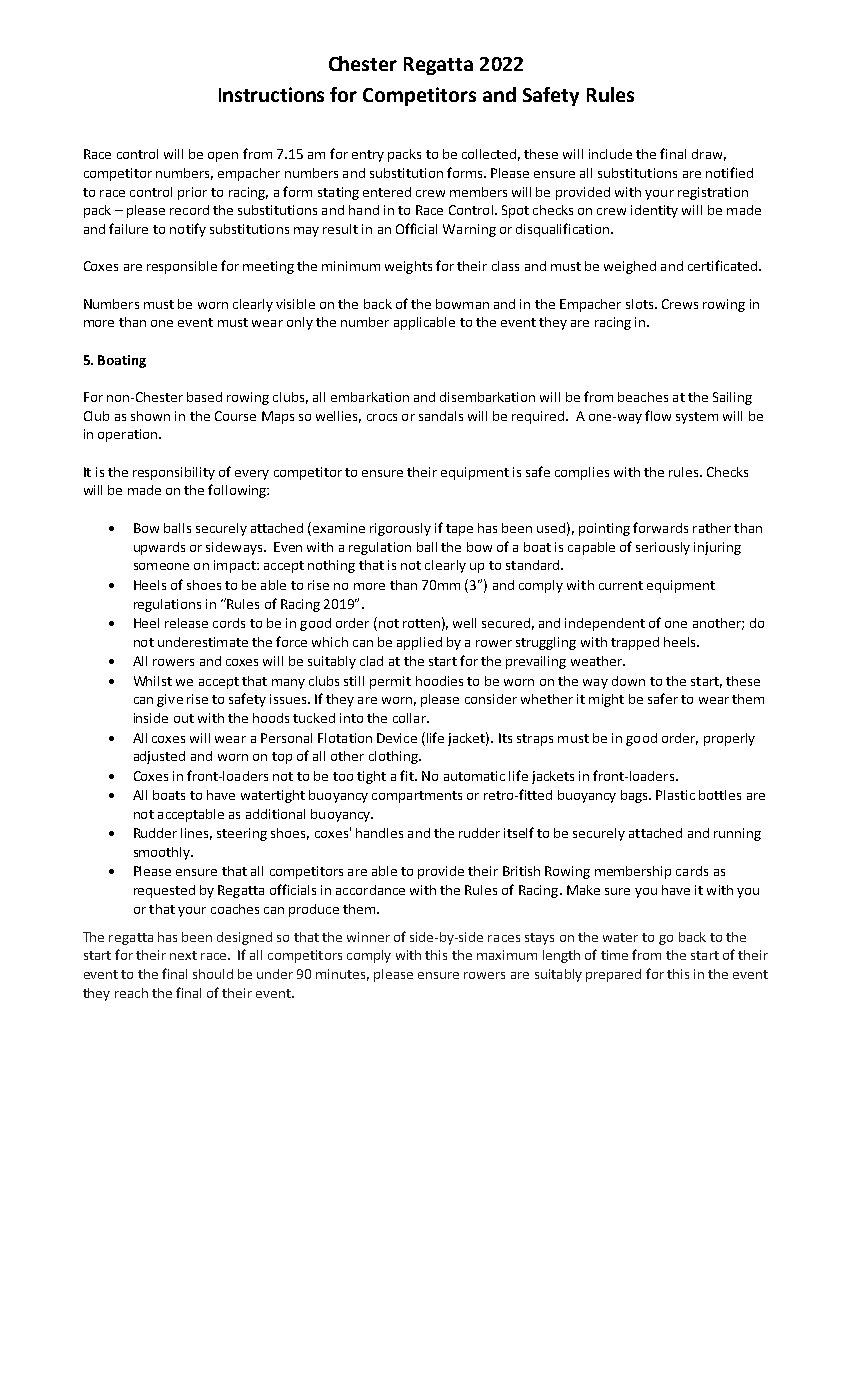  I want to click on upwards, so click(159, 548).
